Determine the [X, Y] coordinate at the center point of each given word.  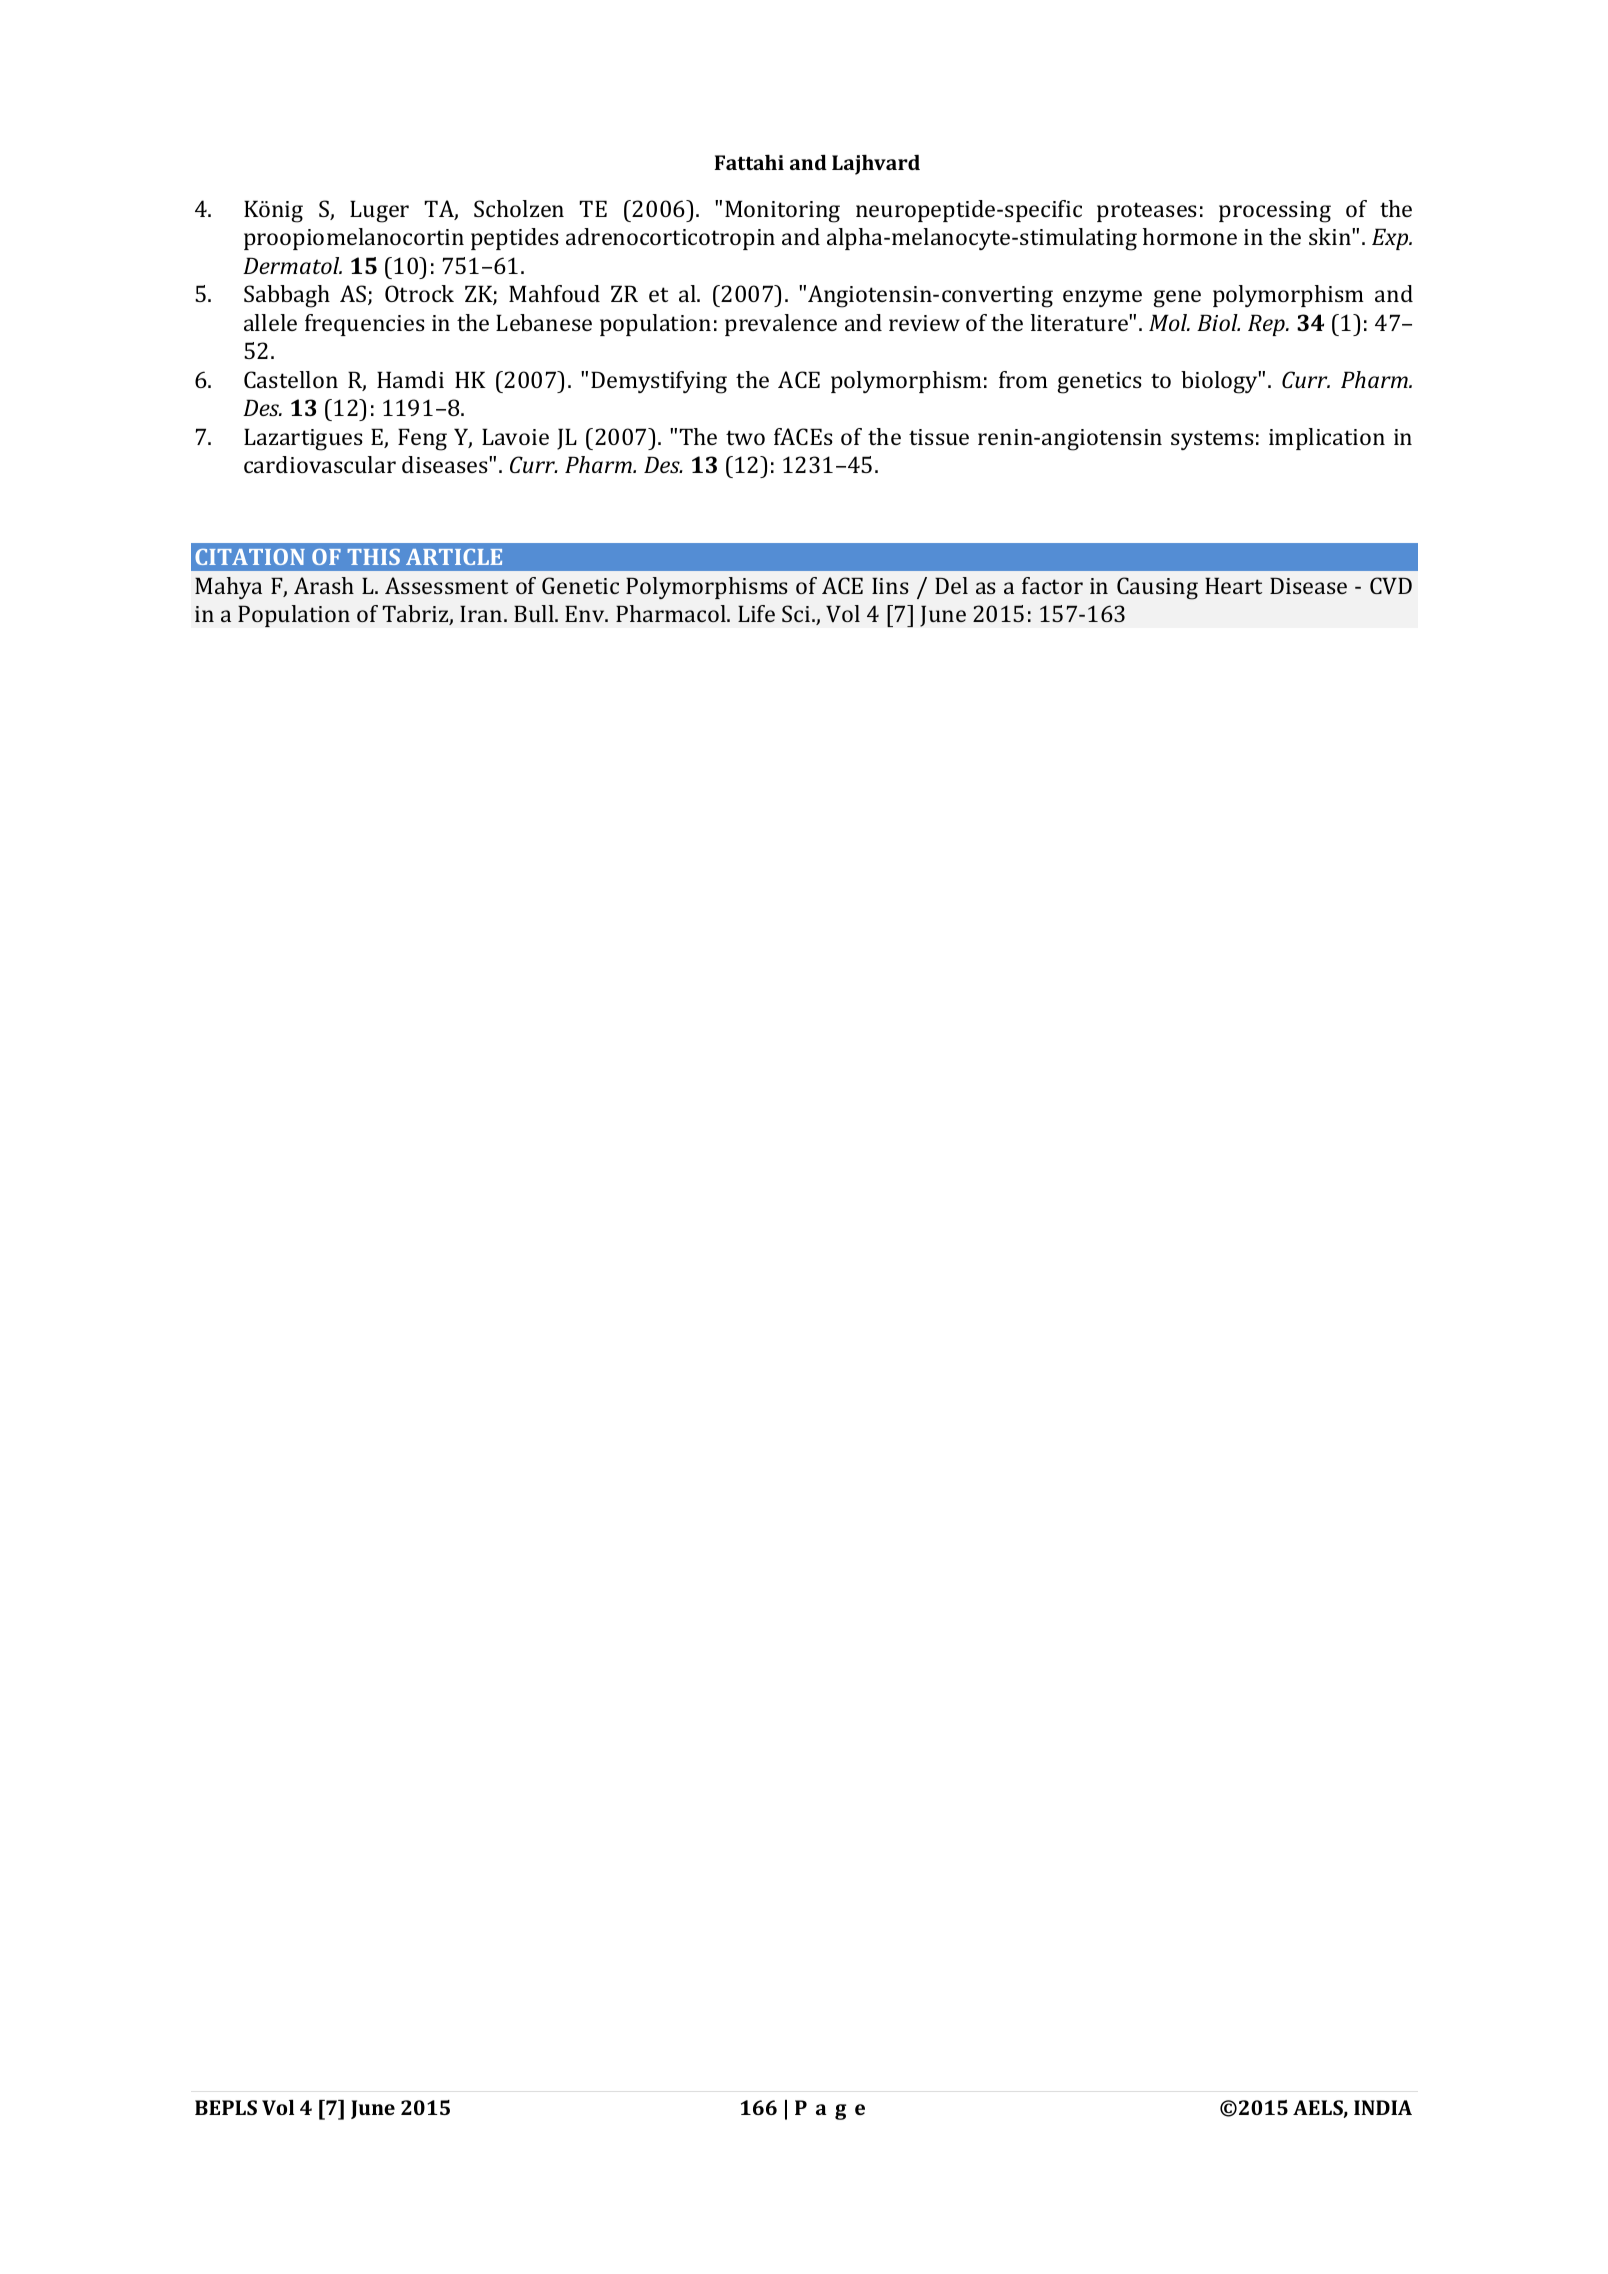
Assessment [446, 585]
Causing [1157, 588]
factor [1052, 585]
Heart [1233, 585]
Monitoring [782, 211]
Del [951, 585]
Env [586, 613]
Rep [1267, 325]
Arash [324, 585]
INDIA [1383, 2107]
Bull [535, 613]
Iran [482, 613]
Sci [797, 613]
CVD [1391, 585]
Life [756, 613]
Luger [379, 211]
